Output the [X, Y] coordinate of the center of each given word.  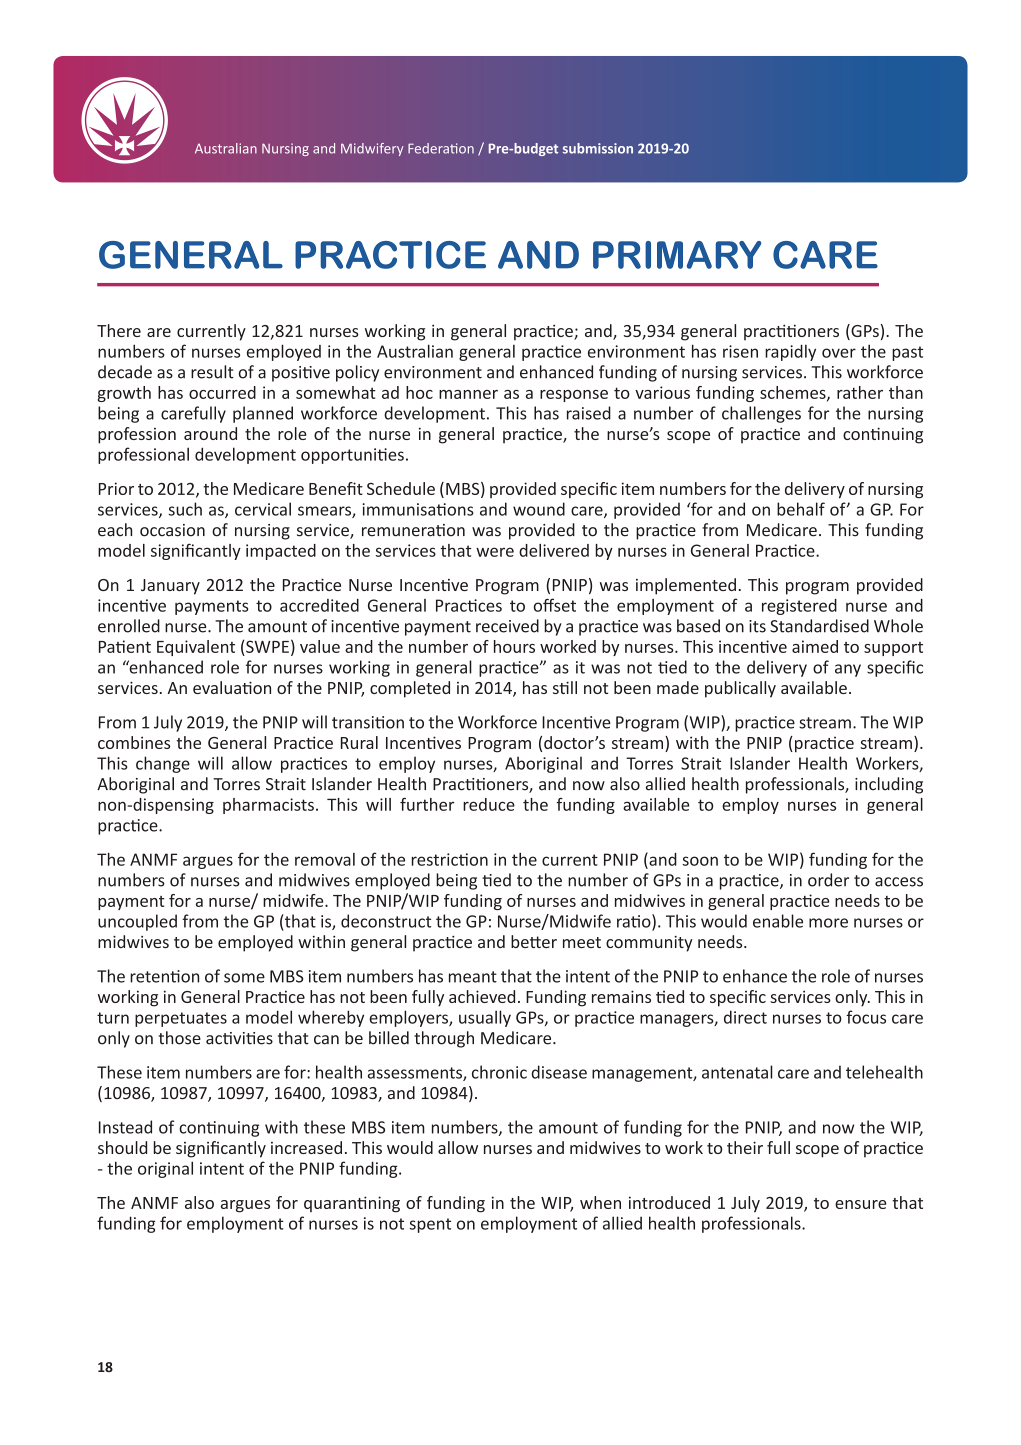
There [119, 330]
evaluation [232, 687]
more [828, 923]
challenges [761, 414]
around [210, 433]
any [848, 670]
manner [468, 394]
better [534, 941]
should [122, 1147]
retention [164, 976]
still [565, 687]
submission [598, 148]
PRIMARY [677, 255]
